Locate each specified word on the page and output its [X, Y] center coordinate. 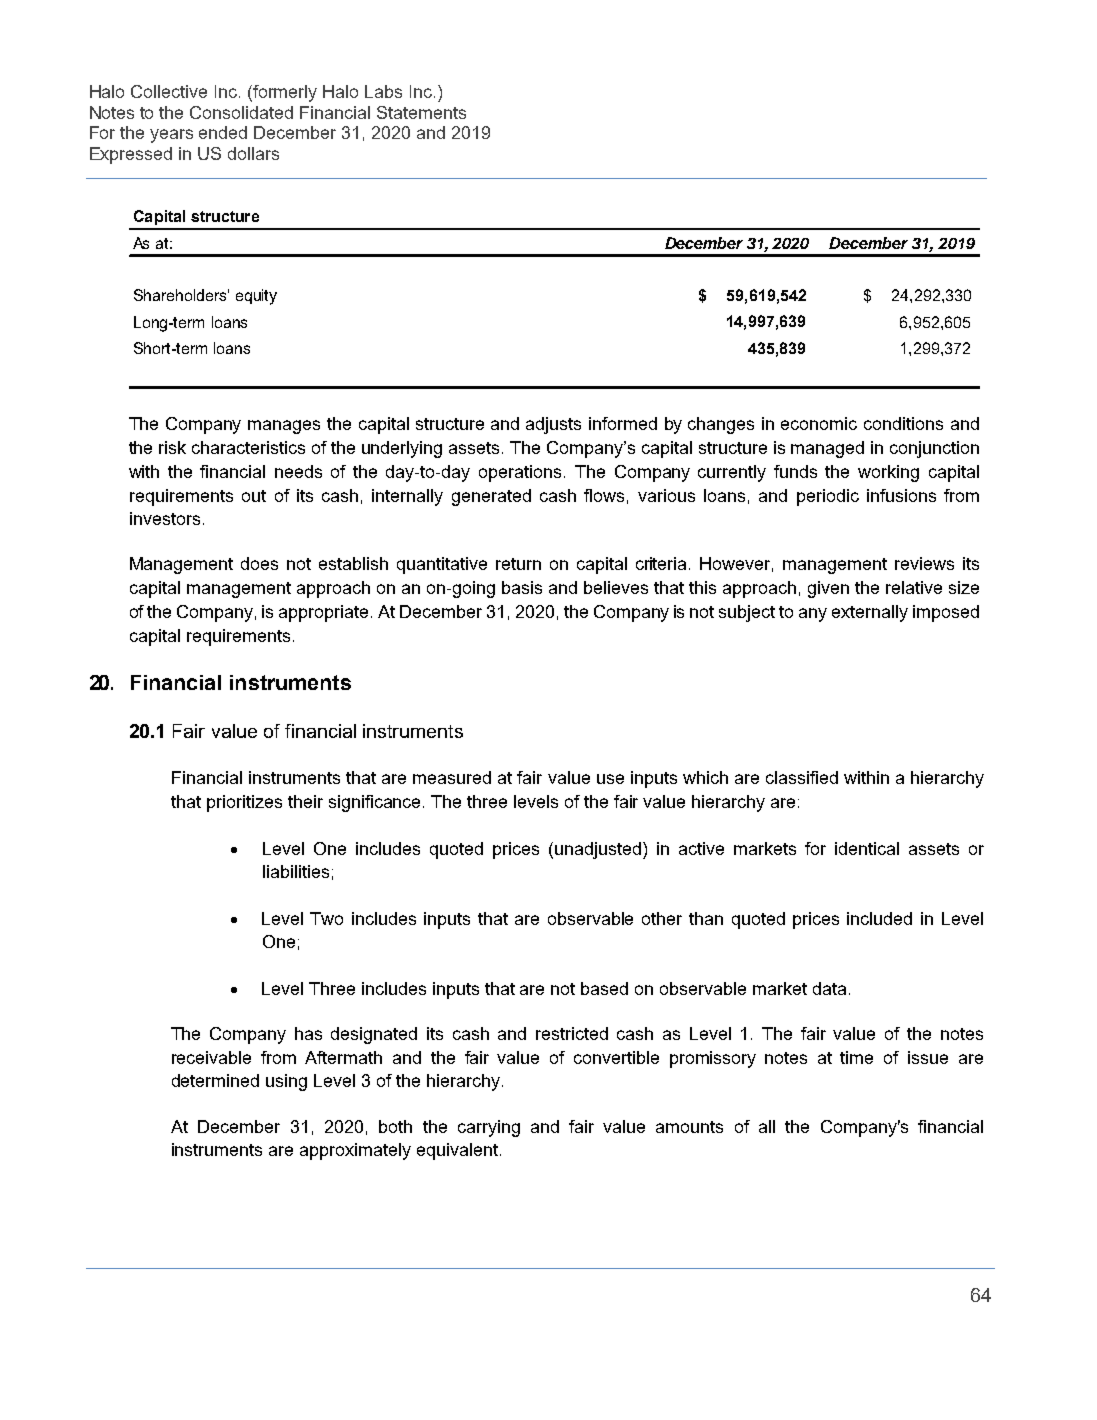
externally [870, 613]
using [286, 1082]
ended [223, 132]
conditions [903, 423]
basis [522, 587]
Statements [421, 112]
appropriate [325, 613]
